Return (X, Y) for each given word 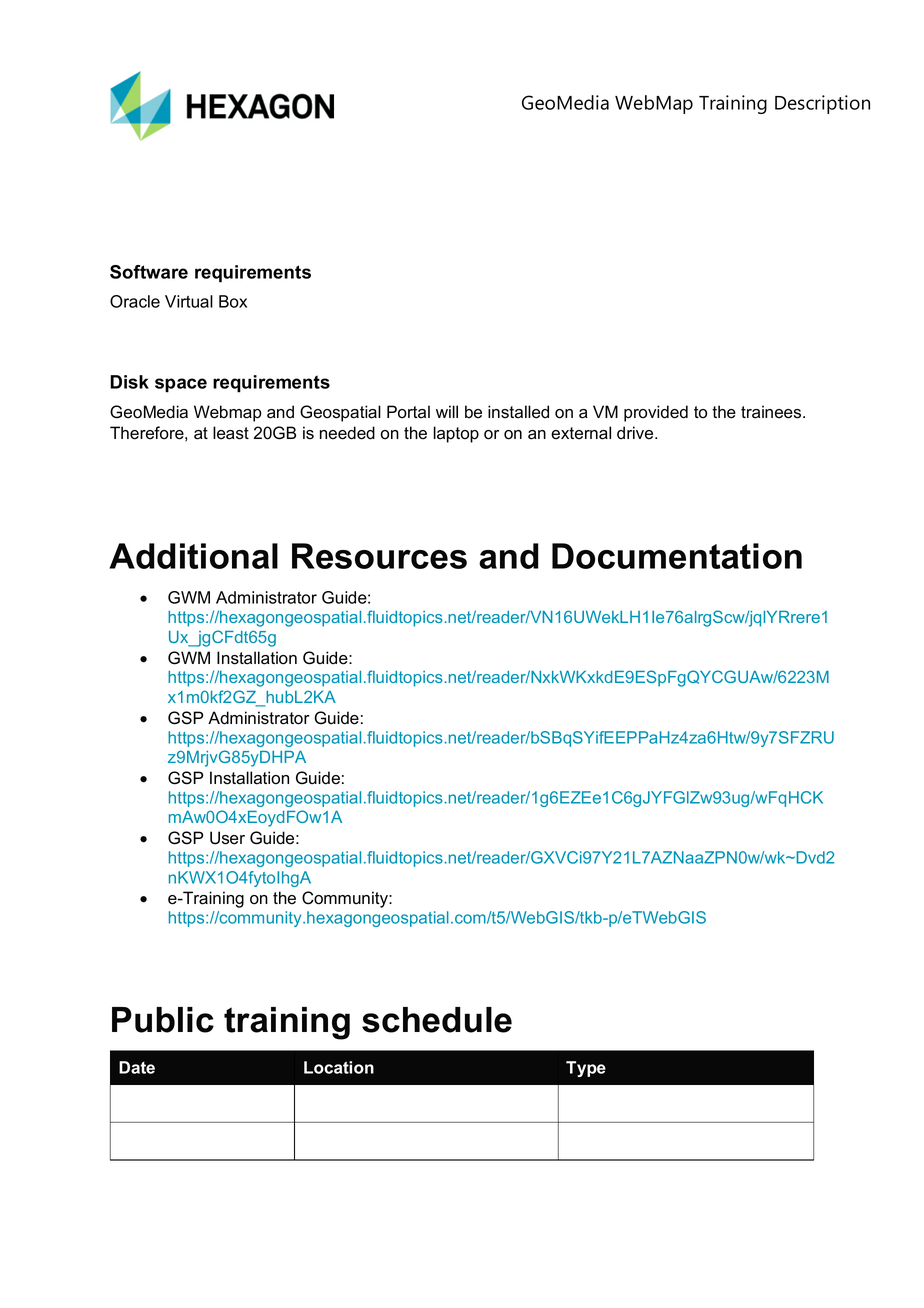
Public (163, 1020)
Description (822, 104)
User (227, 838)
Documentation (677, 556)
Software (149, 272)
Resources (379, 556)
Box (233, 301)
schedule (437, 1020)
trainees (772, 412)
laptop (456, 434)
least (231, 433)
